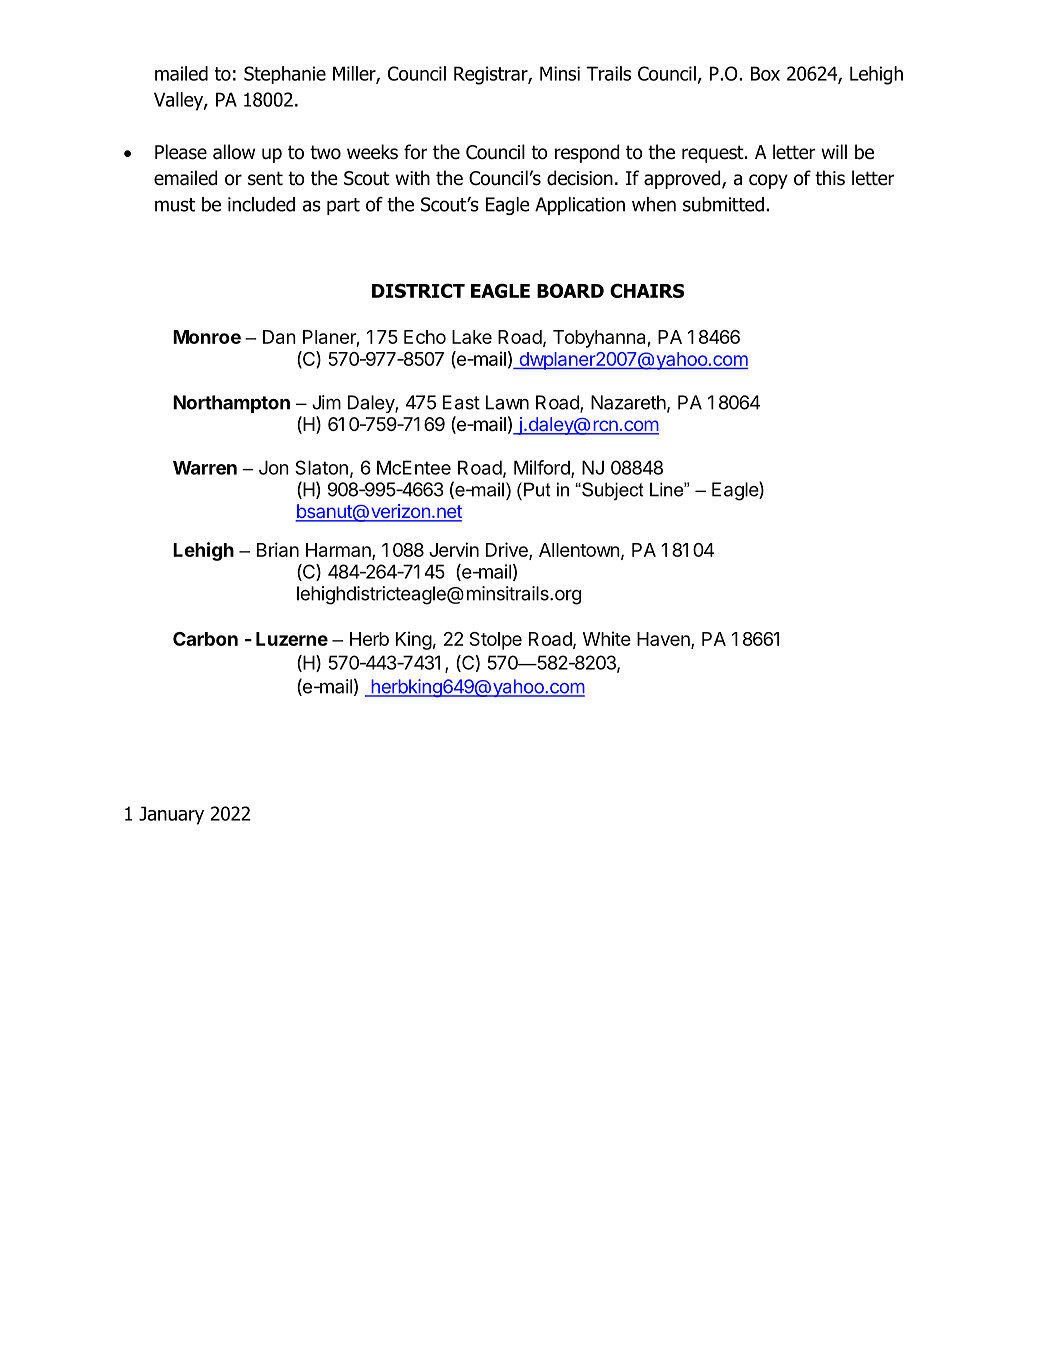  Describe the element at coordinates (664, 640) in the page. I see `Haven` at that location.
